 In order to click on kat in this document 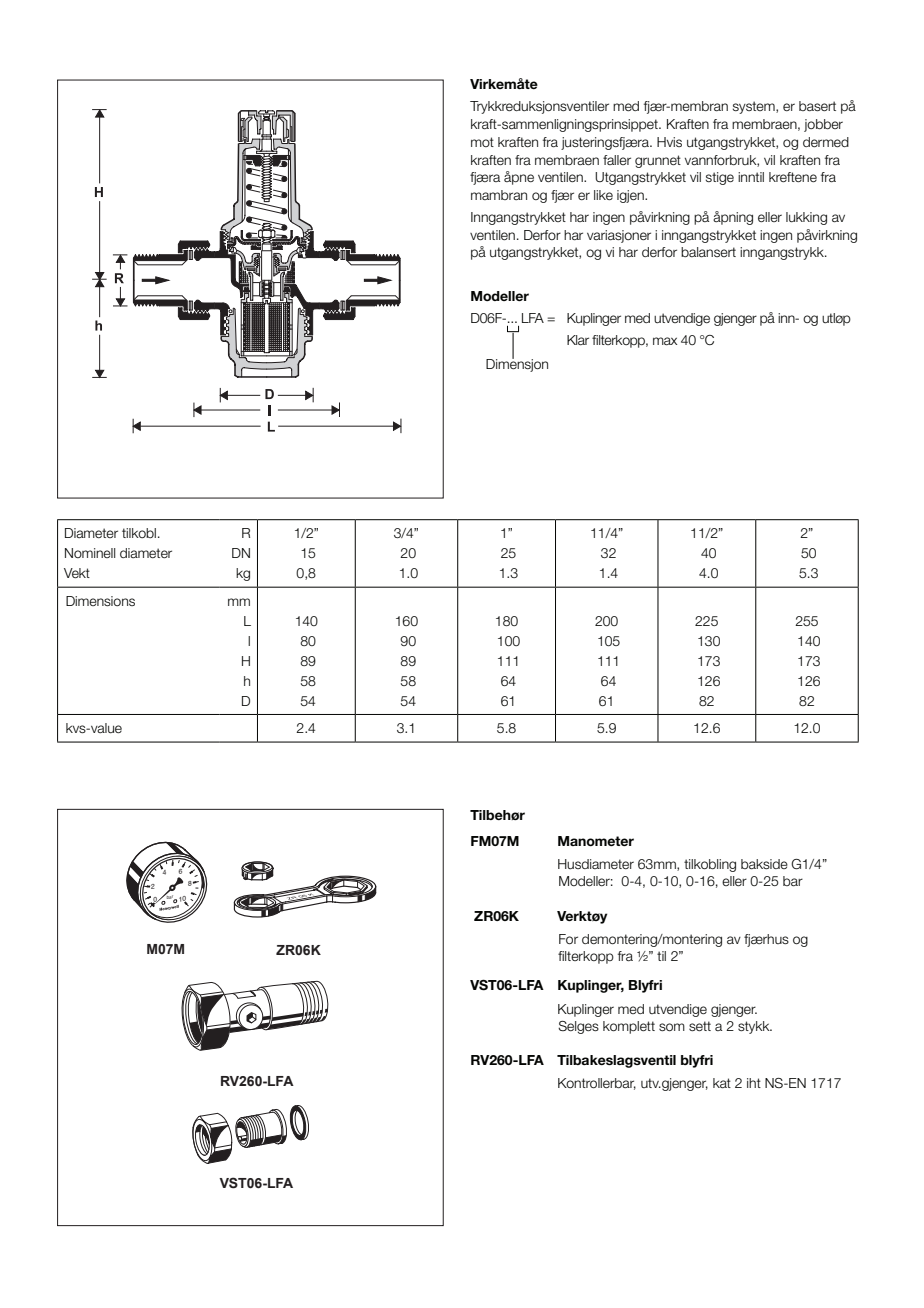, I will do `click(722, 1083)`.
